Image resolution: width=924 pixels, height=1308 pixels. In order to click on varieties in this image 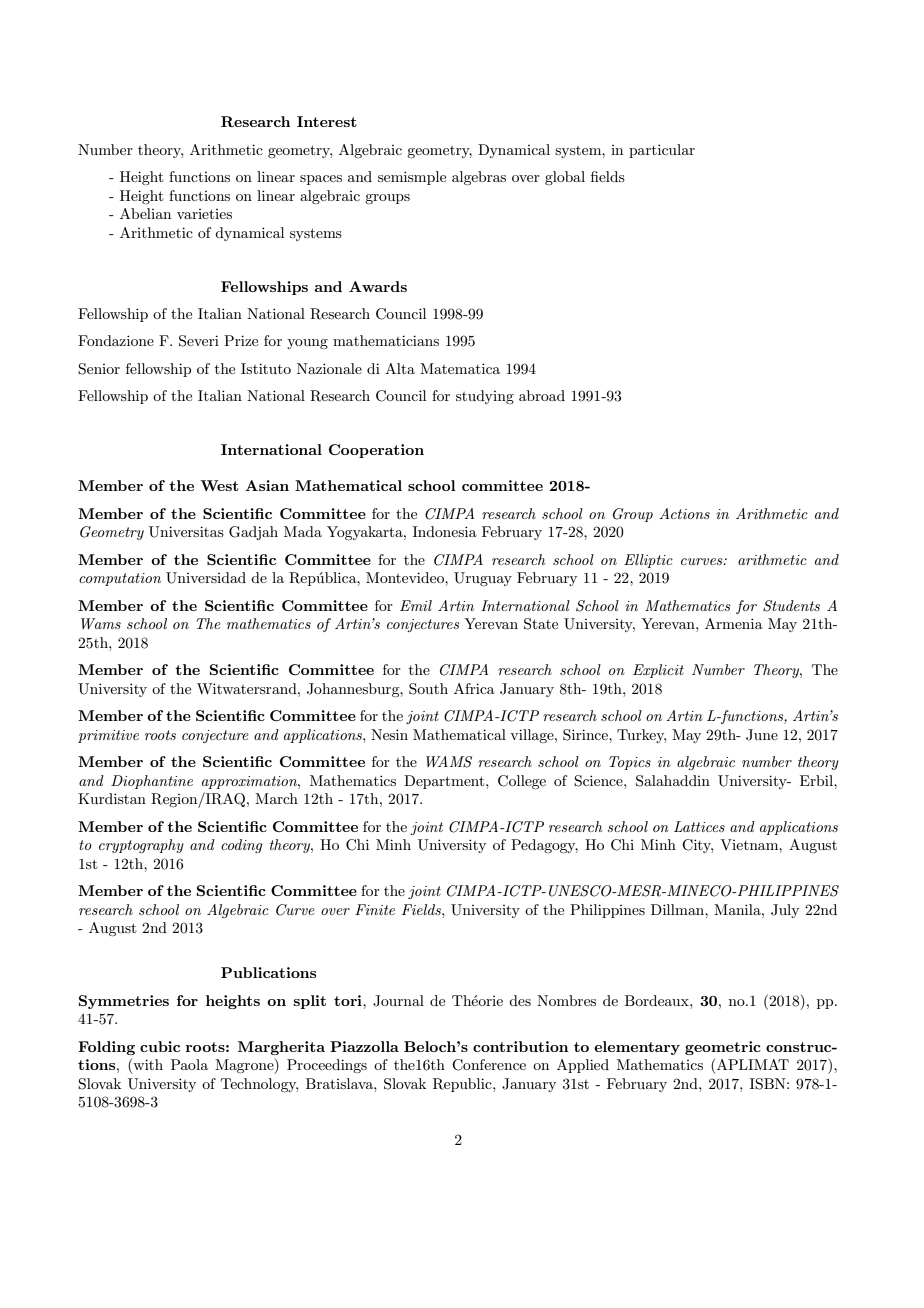, I will do `click(204, 214)`.
